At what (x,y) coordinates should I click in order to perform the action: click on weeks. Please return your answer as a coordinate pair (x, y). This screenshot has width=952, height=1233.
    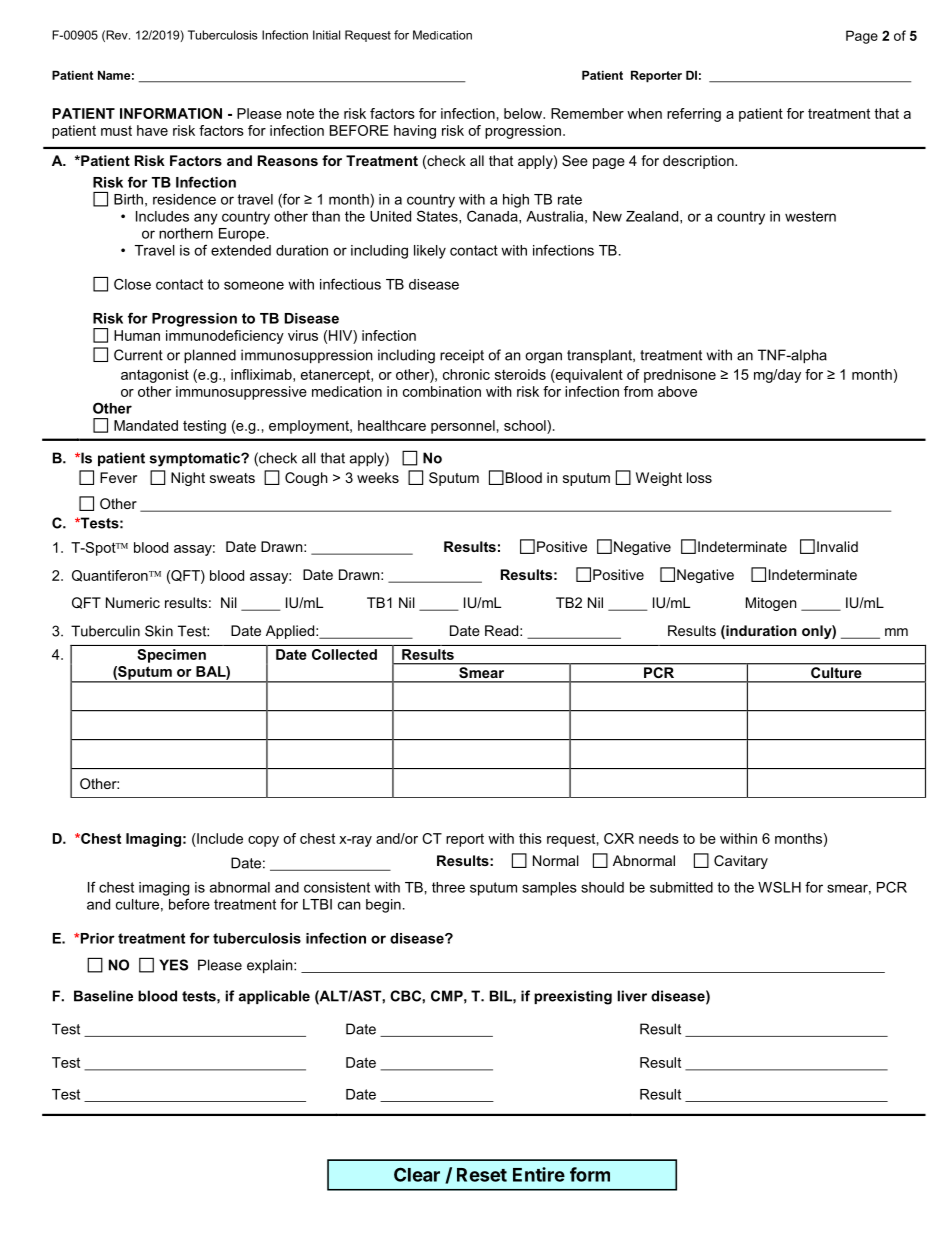
    Looking at the image, I should click on (378, 477).
